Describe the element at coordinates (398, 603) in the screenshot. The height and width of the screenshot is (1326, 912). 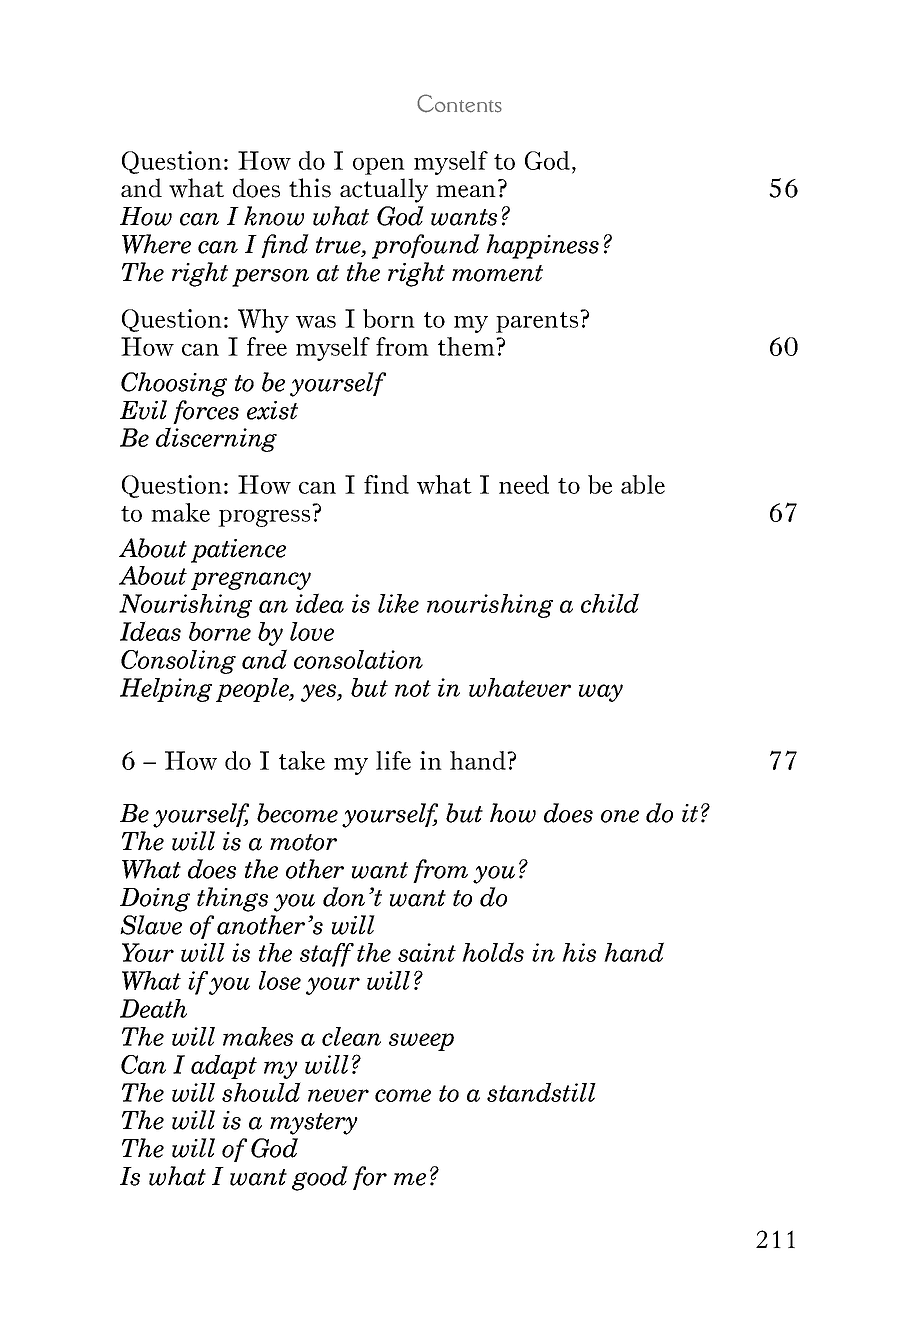
I see `like` at that location.
